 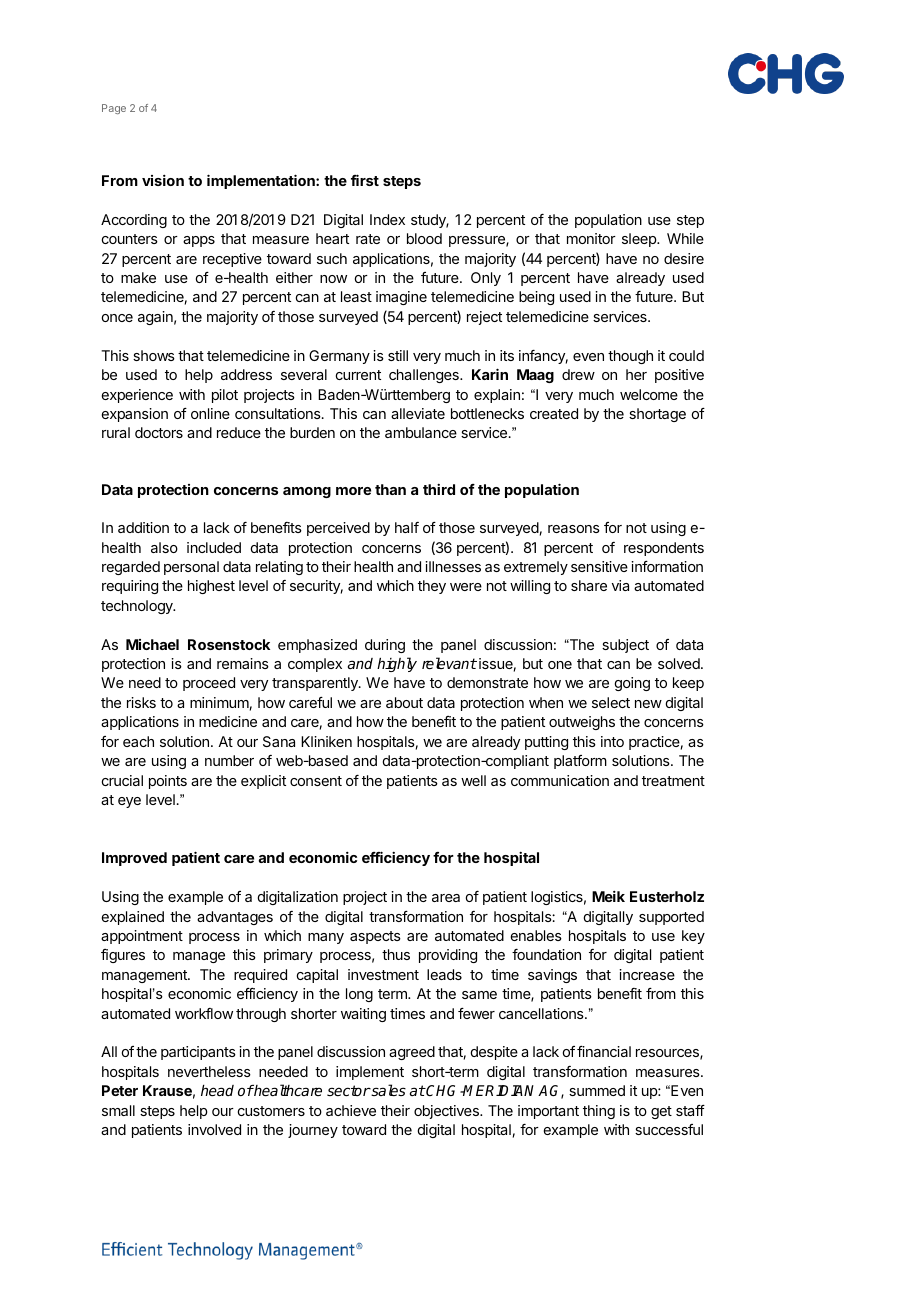 I want to click on vision, so click(x=163, y=180).
